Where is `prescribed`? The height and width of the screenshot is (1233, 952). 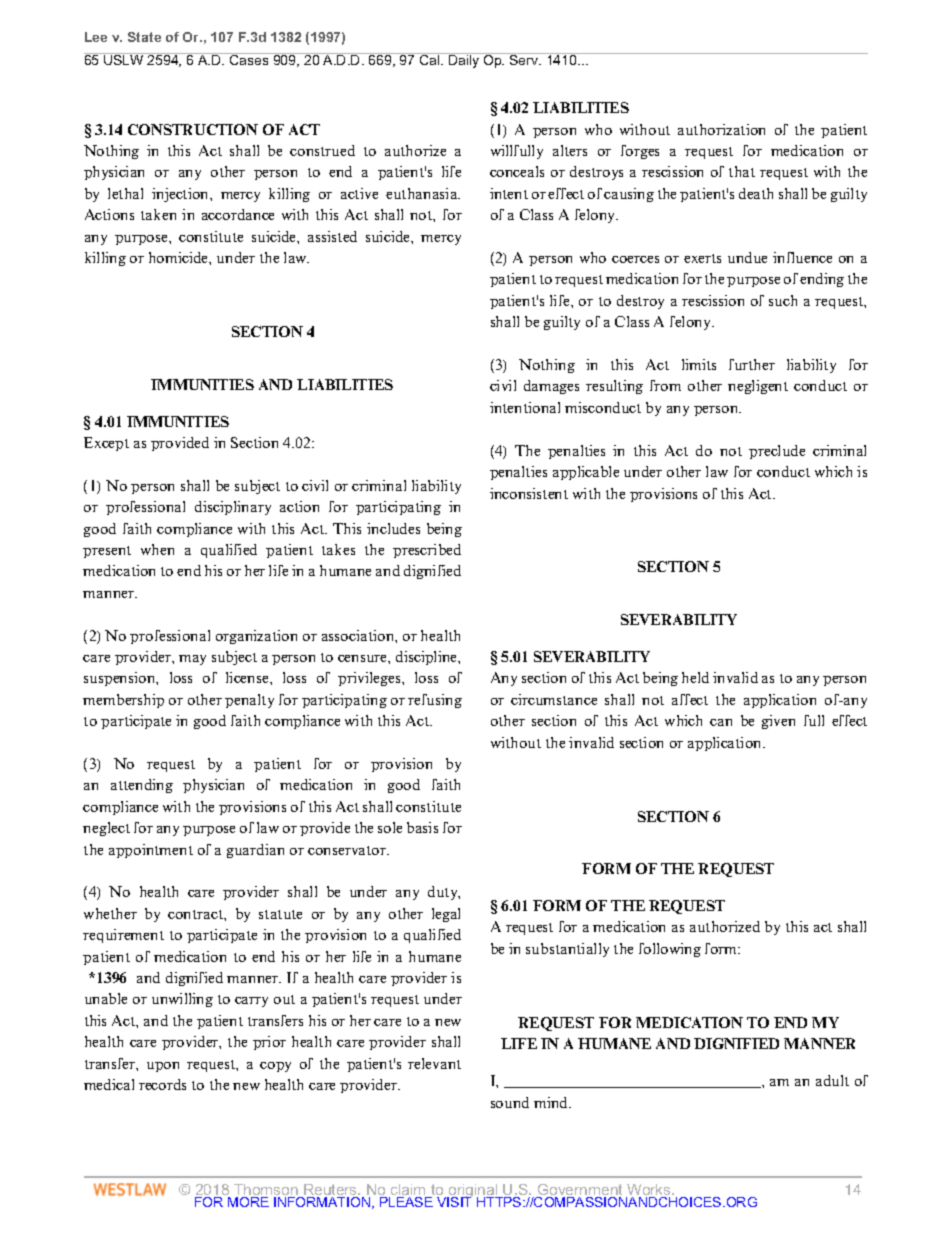
prescribed is located at coordinates (427, 551).
